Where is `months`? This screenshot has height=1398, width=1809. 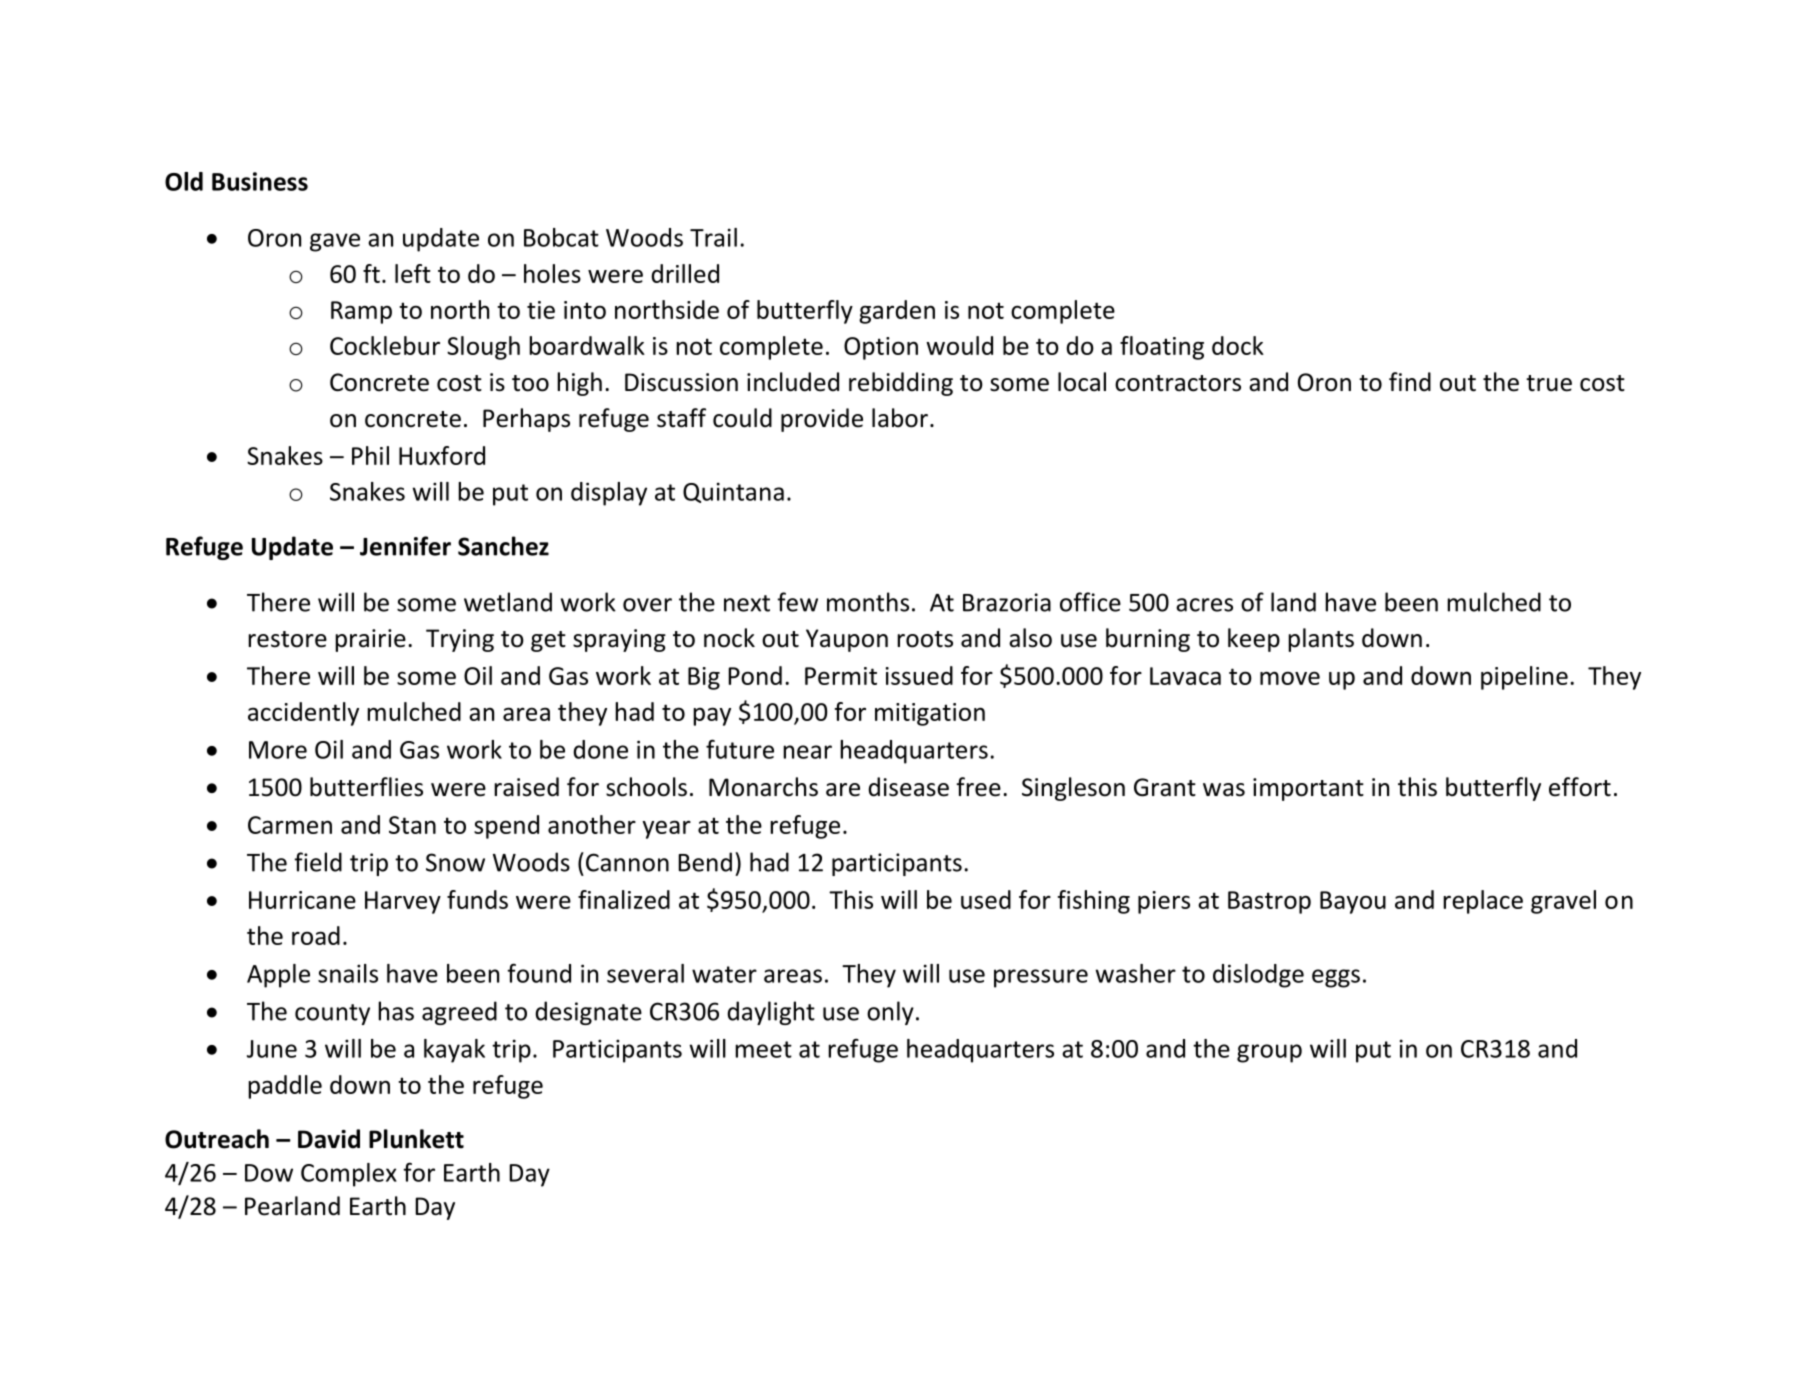 months is located at coordinates (868, 602).
